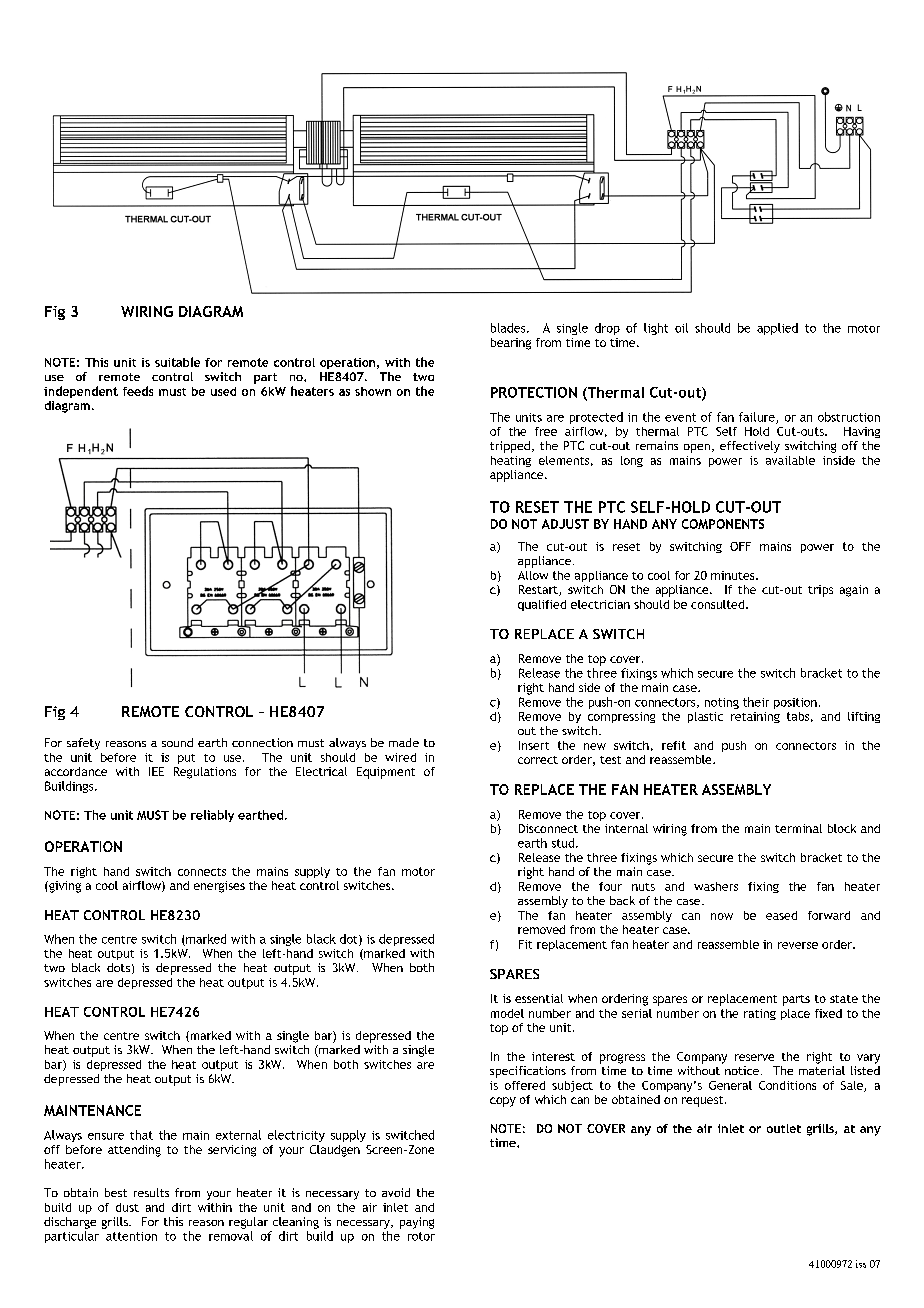 Image resolution: width=924 pixels, height=1308 pixels. I want to click on Equipment, so click(386, 773).
